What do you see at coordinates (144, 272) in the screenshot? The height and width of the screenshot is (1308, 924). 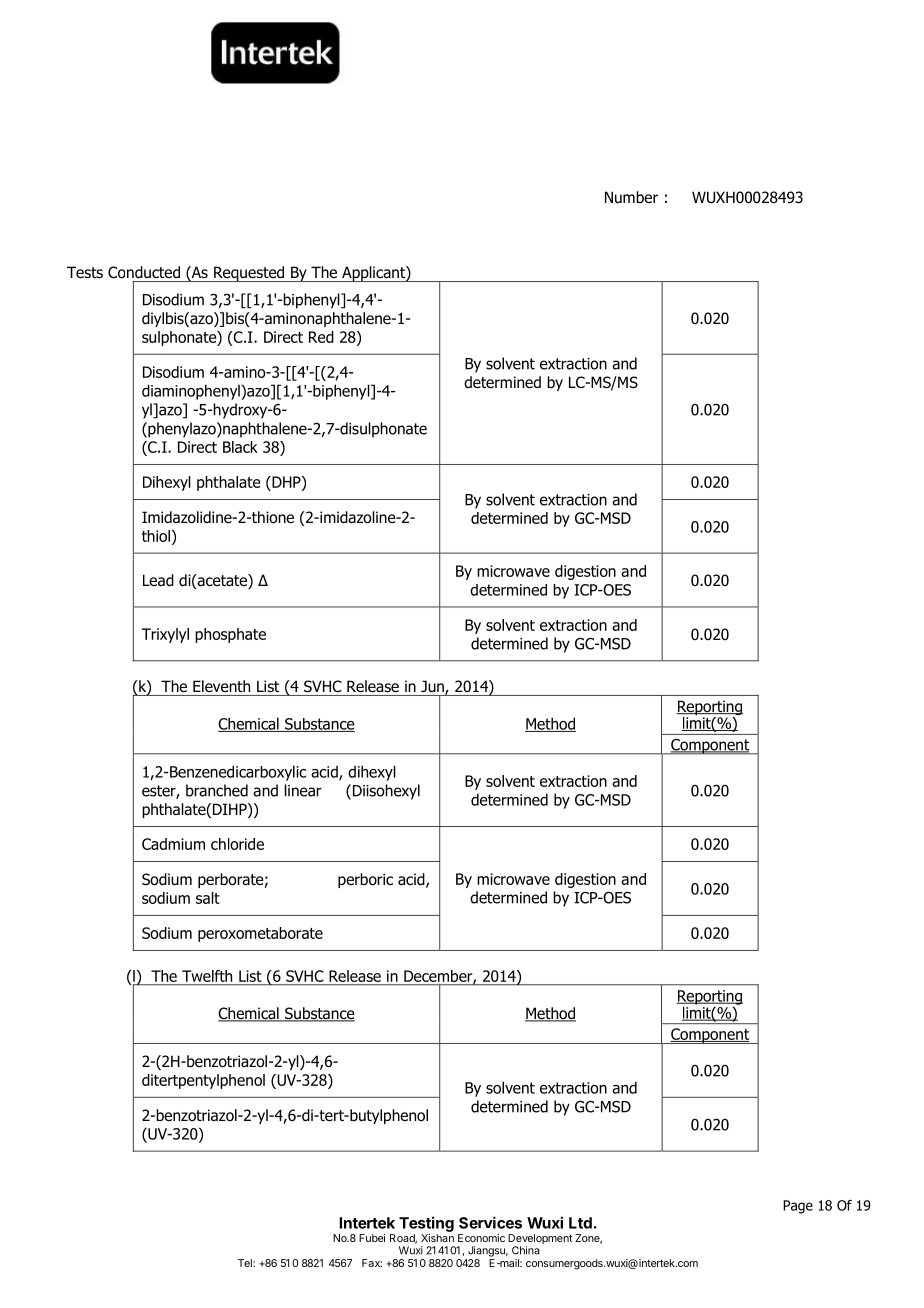 I see `Conducted` at bounding box center [144, 272].
